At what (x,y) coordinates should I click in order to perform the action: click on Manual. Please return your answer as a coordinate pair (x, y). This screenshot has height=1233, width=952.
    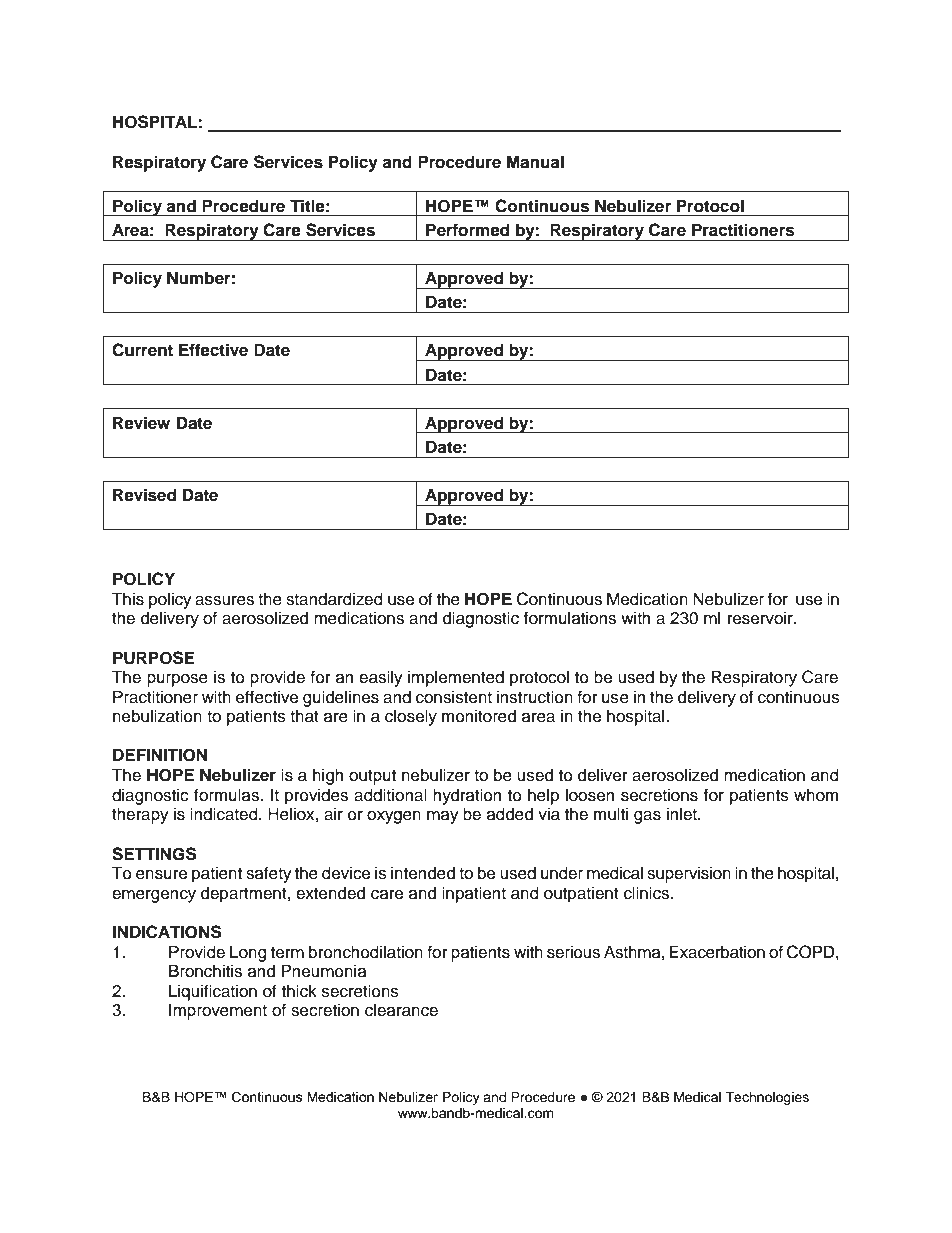
    Looking at the image, I should click on (535, 162).
